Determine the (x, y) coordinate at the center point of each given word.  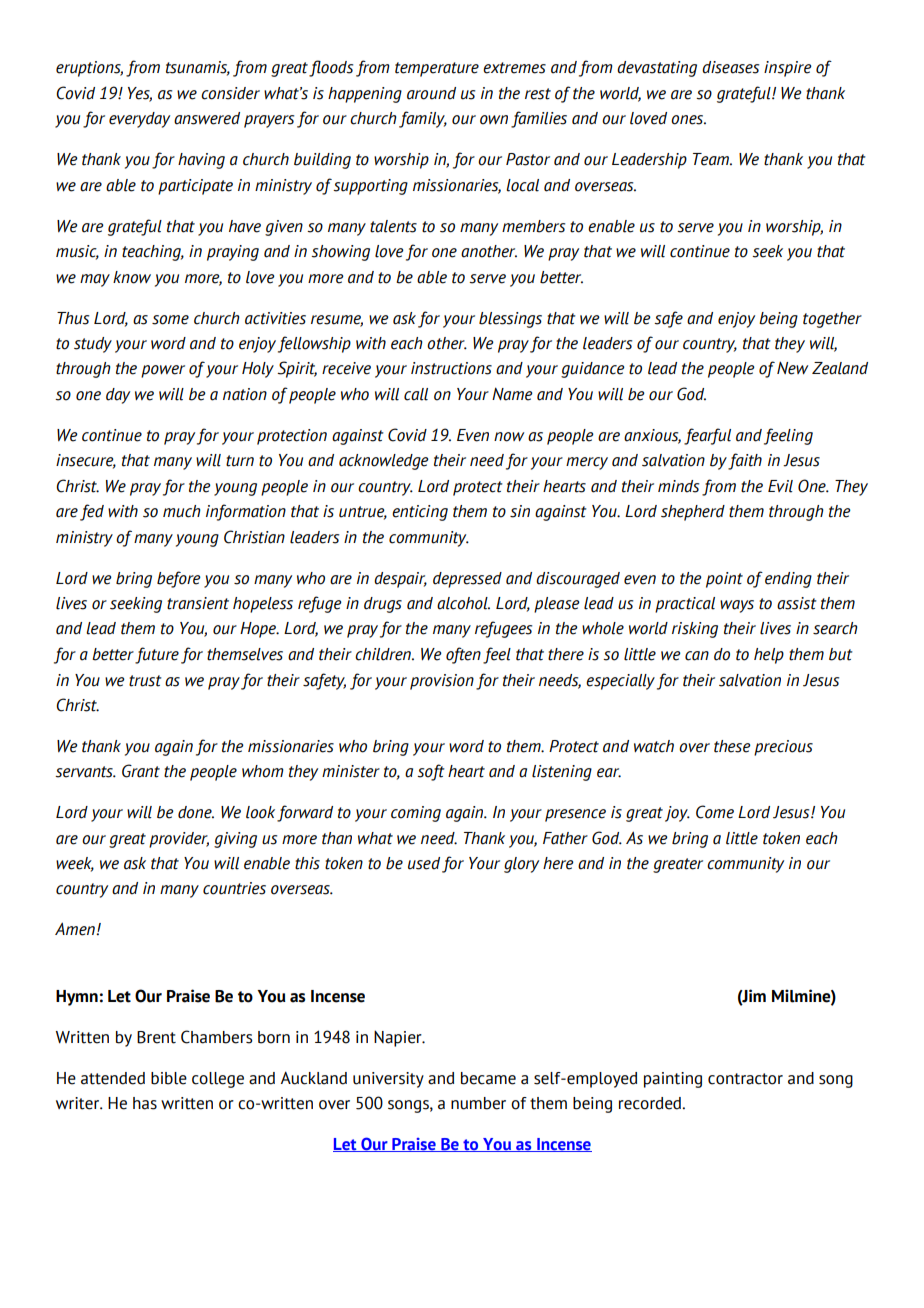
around (431, 93)
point (724, 580)
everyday (139, 120)
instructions (451, 368)
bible (169, 1078)
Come (715, 812)
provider (179, 840)
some (170, 320)
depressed (467, 580)
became (488, 1078)
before (179, 579)
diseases (730, 67)
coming (416, 814)
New (792, 368)
